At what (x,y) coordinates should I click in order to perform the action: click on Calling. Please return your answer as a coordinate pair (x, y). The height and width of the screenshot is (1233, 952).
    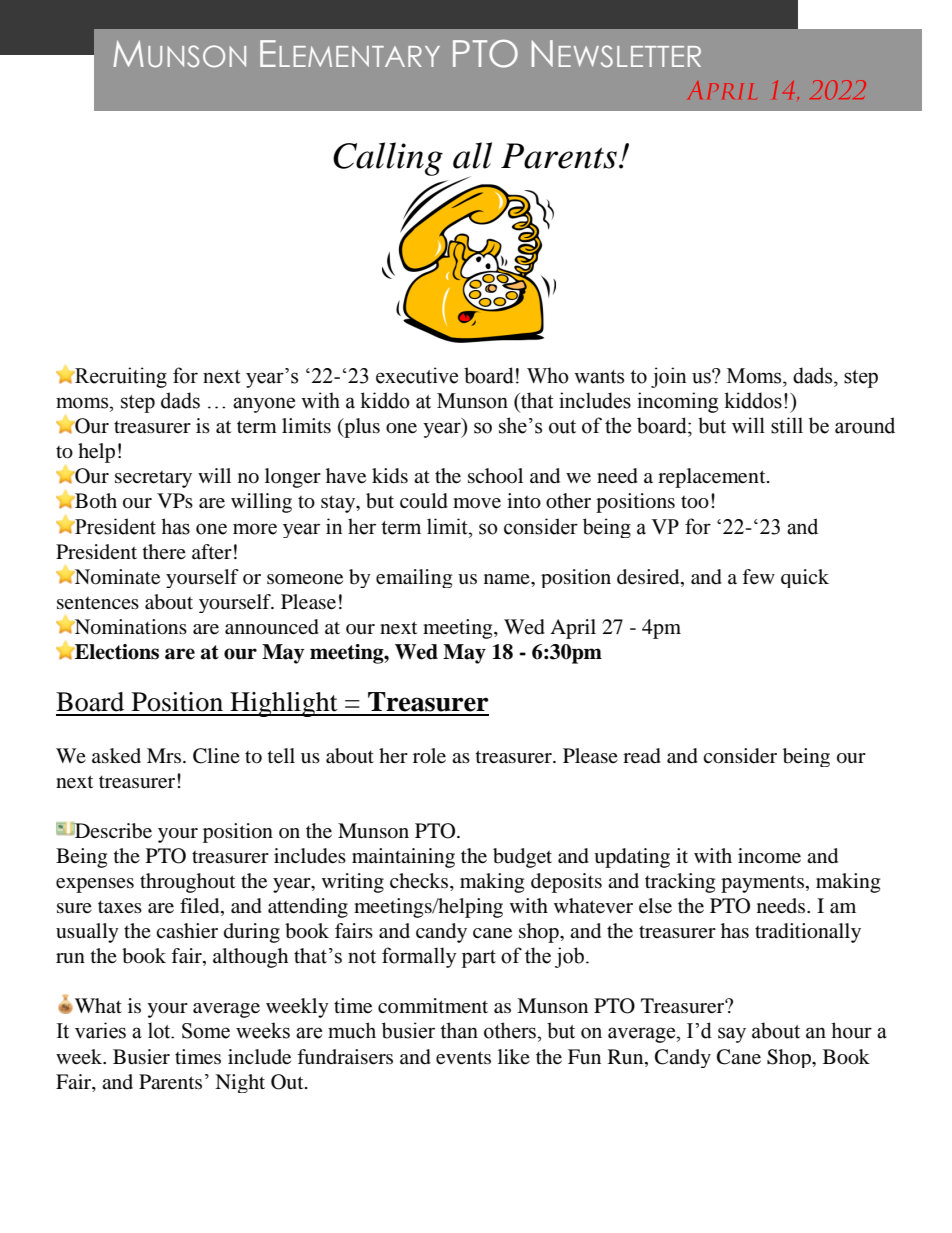
    Looking at the image, I should click on (388, 159).
